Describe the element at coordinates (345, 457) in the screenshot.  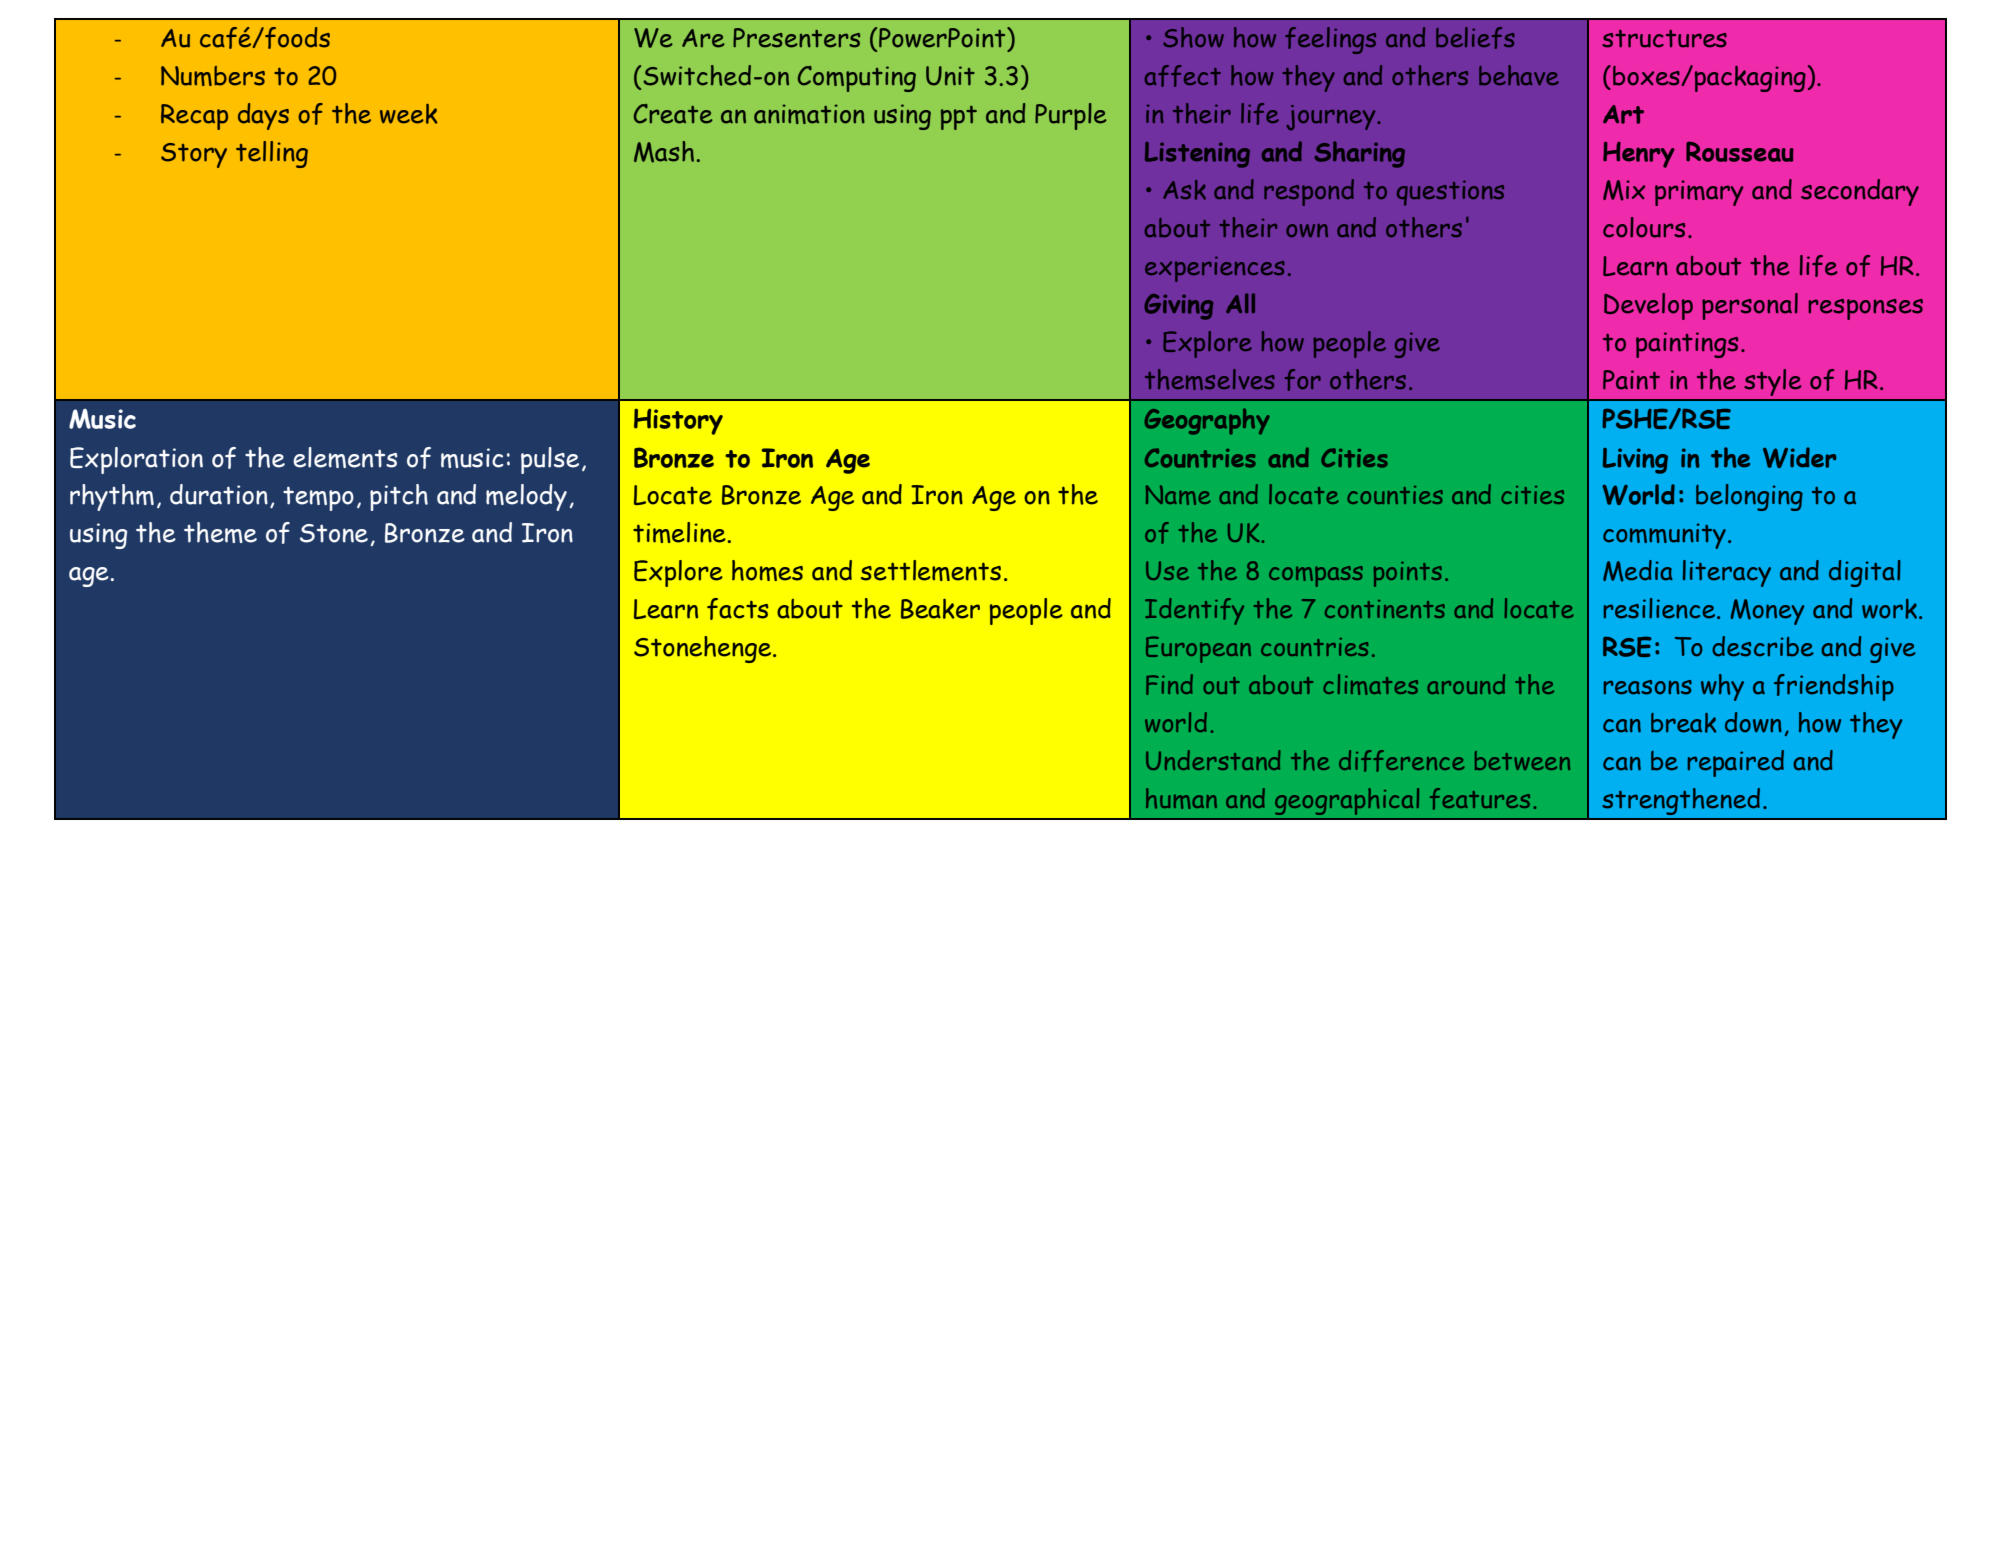
I see `elements` at that location.
